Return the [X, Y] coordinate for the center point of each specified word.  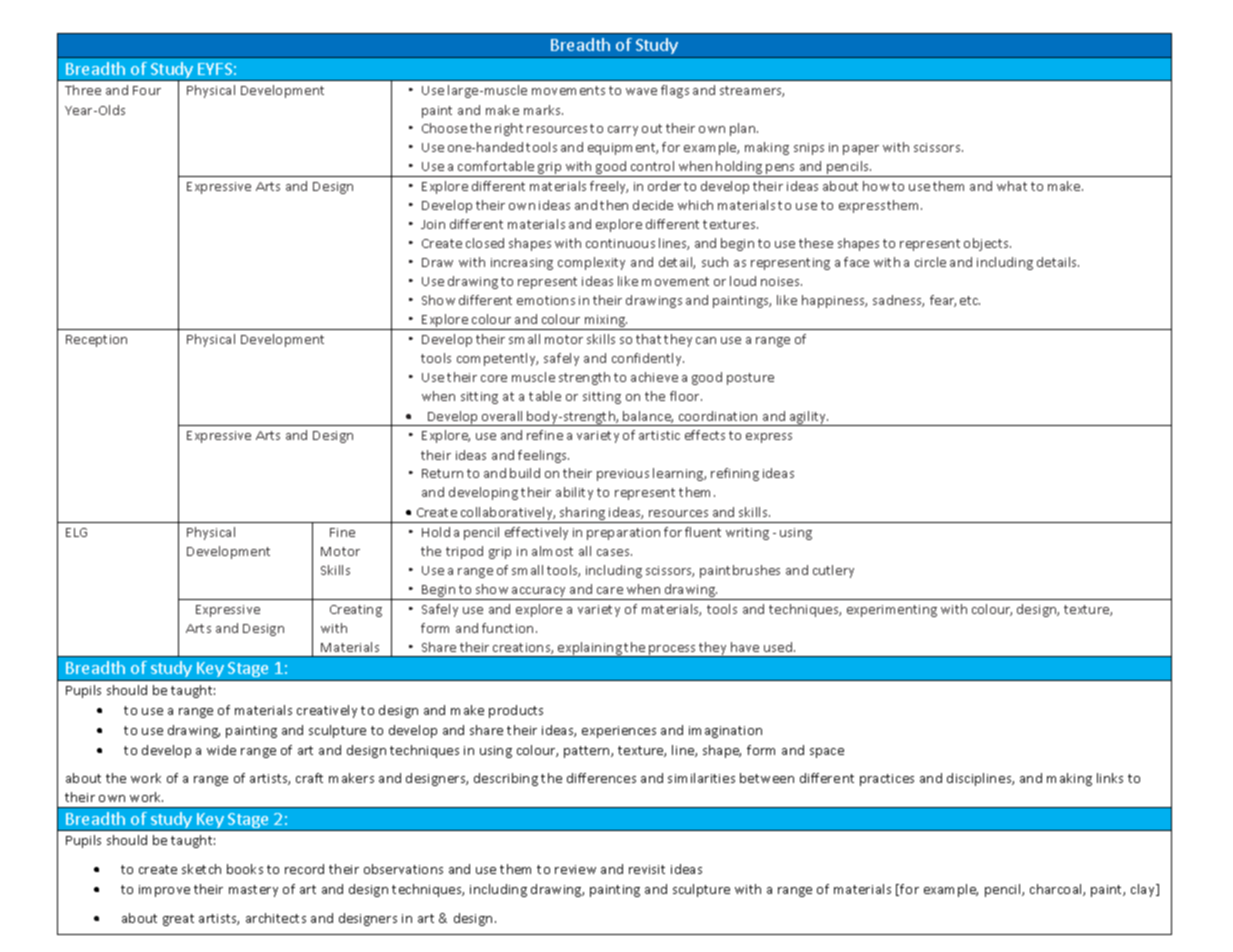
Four [147, 90]
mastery [253, 891]
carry [623, 131]
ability [574, 493]
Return [442, 473]
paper [861, 150]
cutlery [833, 571]
